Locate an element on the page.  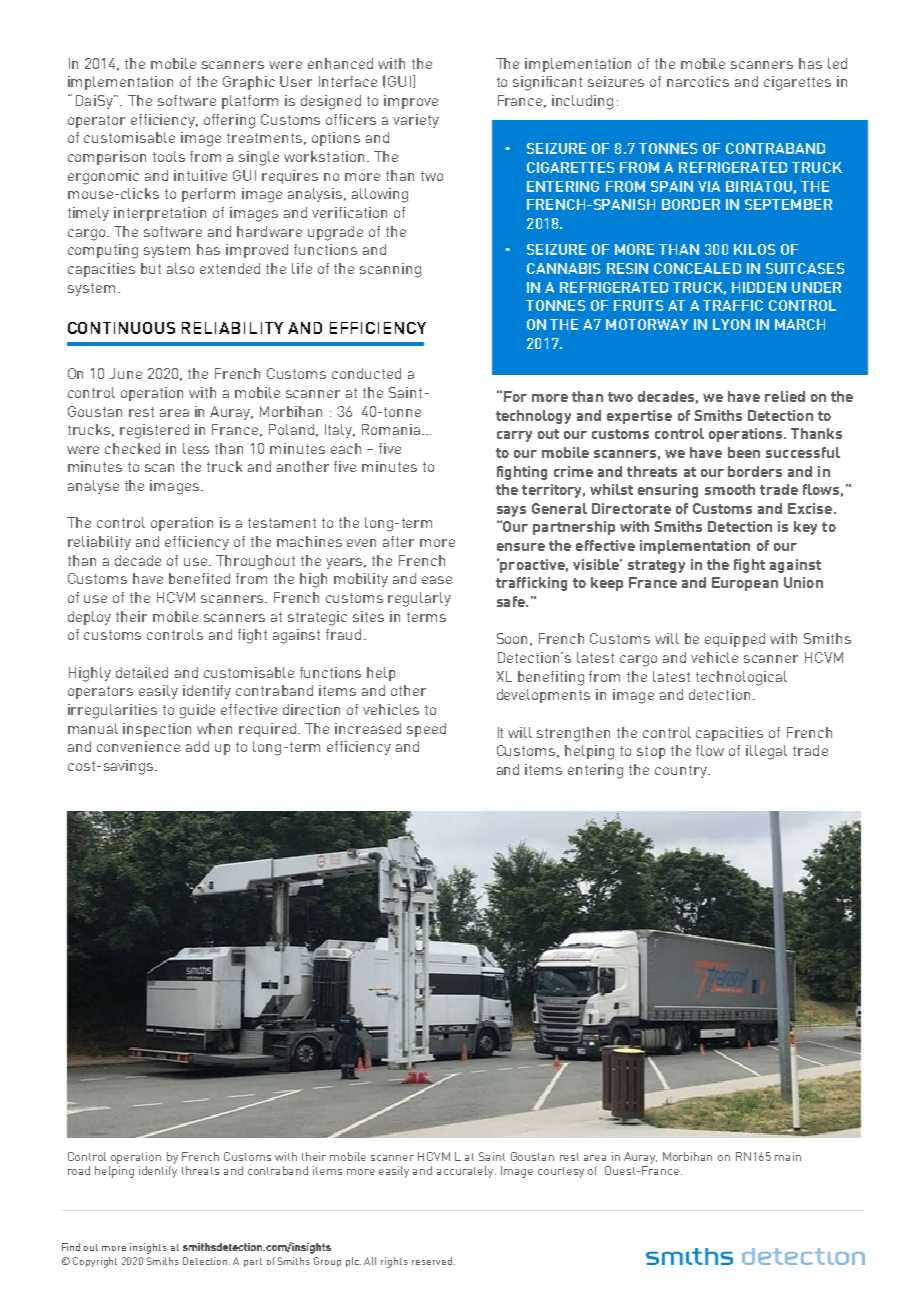
detailed is located at coordinates (142, 672).
